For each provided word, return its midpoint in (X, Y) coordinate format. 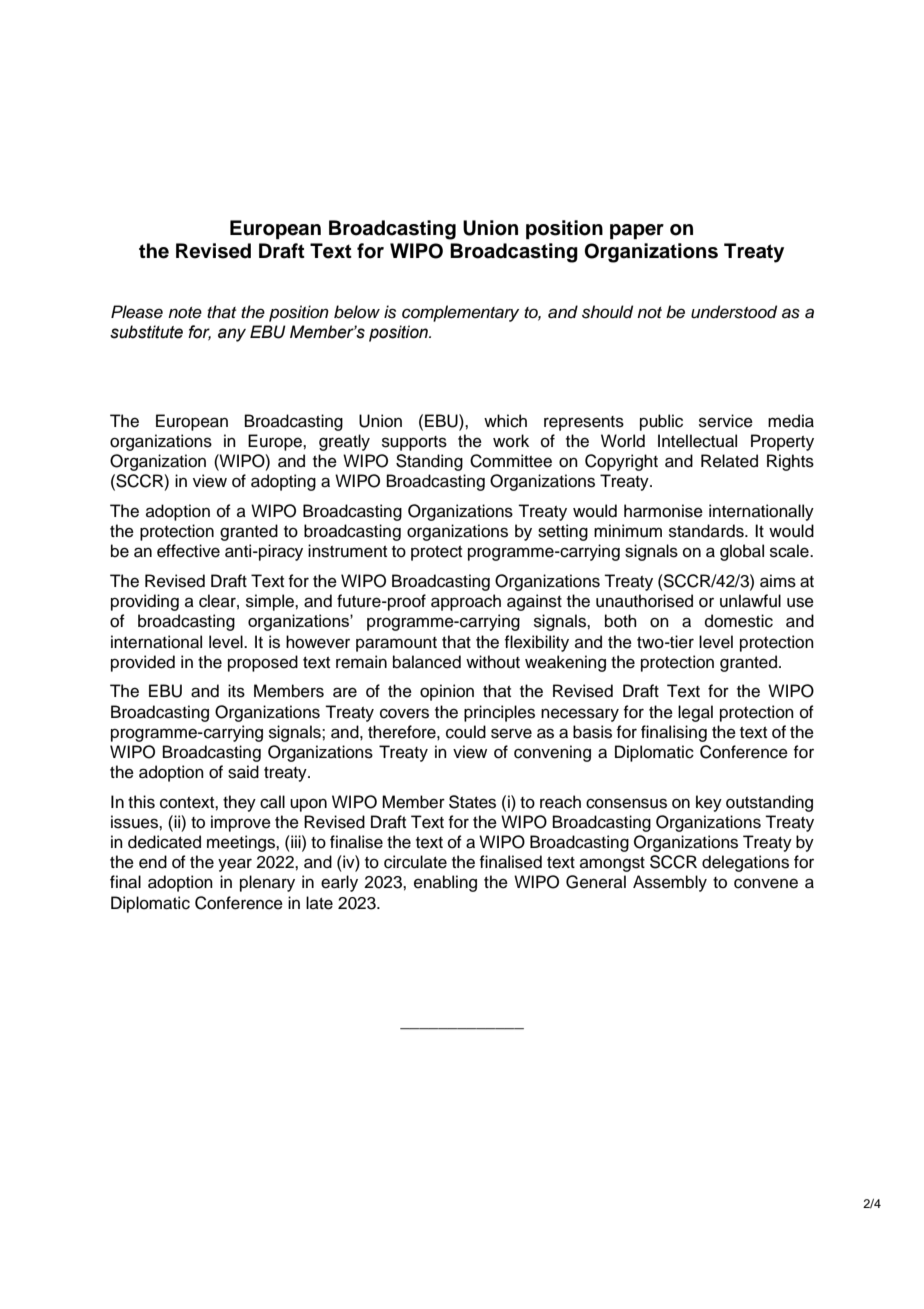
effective (188, 551)
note (185, 313)
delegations (745, 863)
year (235, 865)
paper (637, 232)
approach (466, 602)
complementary (460, 313)
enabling (445, 883)
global (742, 552)
